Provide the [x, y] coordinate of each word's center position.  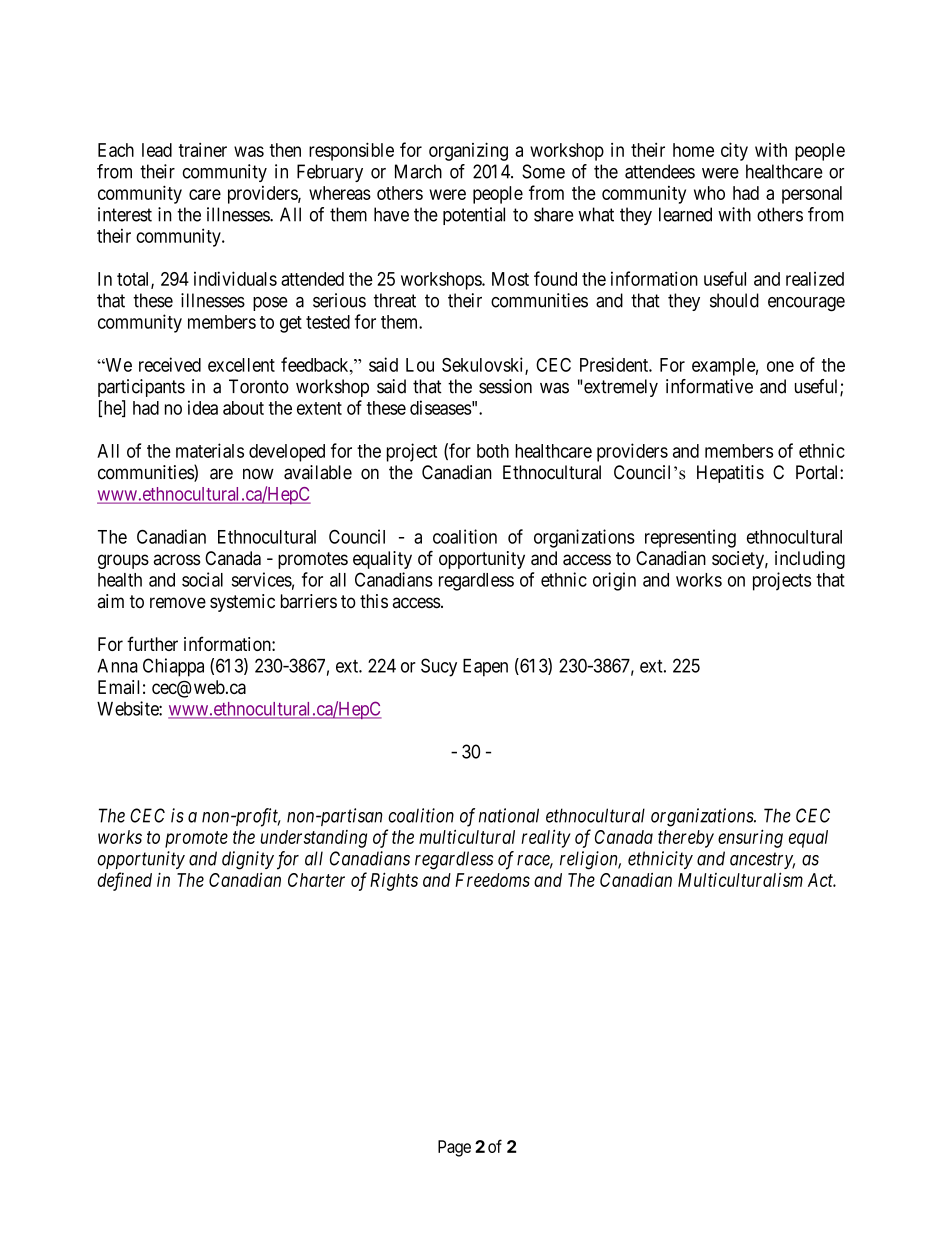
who [709, 193]
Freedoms [492, 880]
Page [454, 1148]
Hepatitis [730, 474]
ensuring [750, 838]
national [509, 815]
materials [210, 450]
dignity [248, 860]
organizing [468, 151]
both [493, 451]
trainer [202, 150]
